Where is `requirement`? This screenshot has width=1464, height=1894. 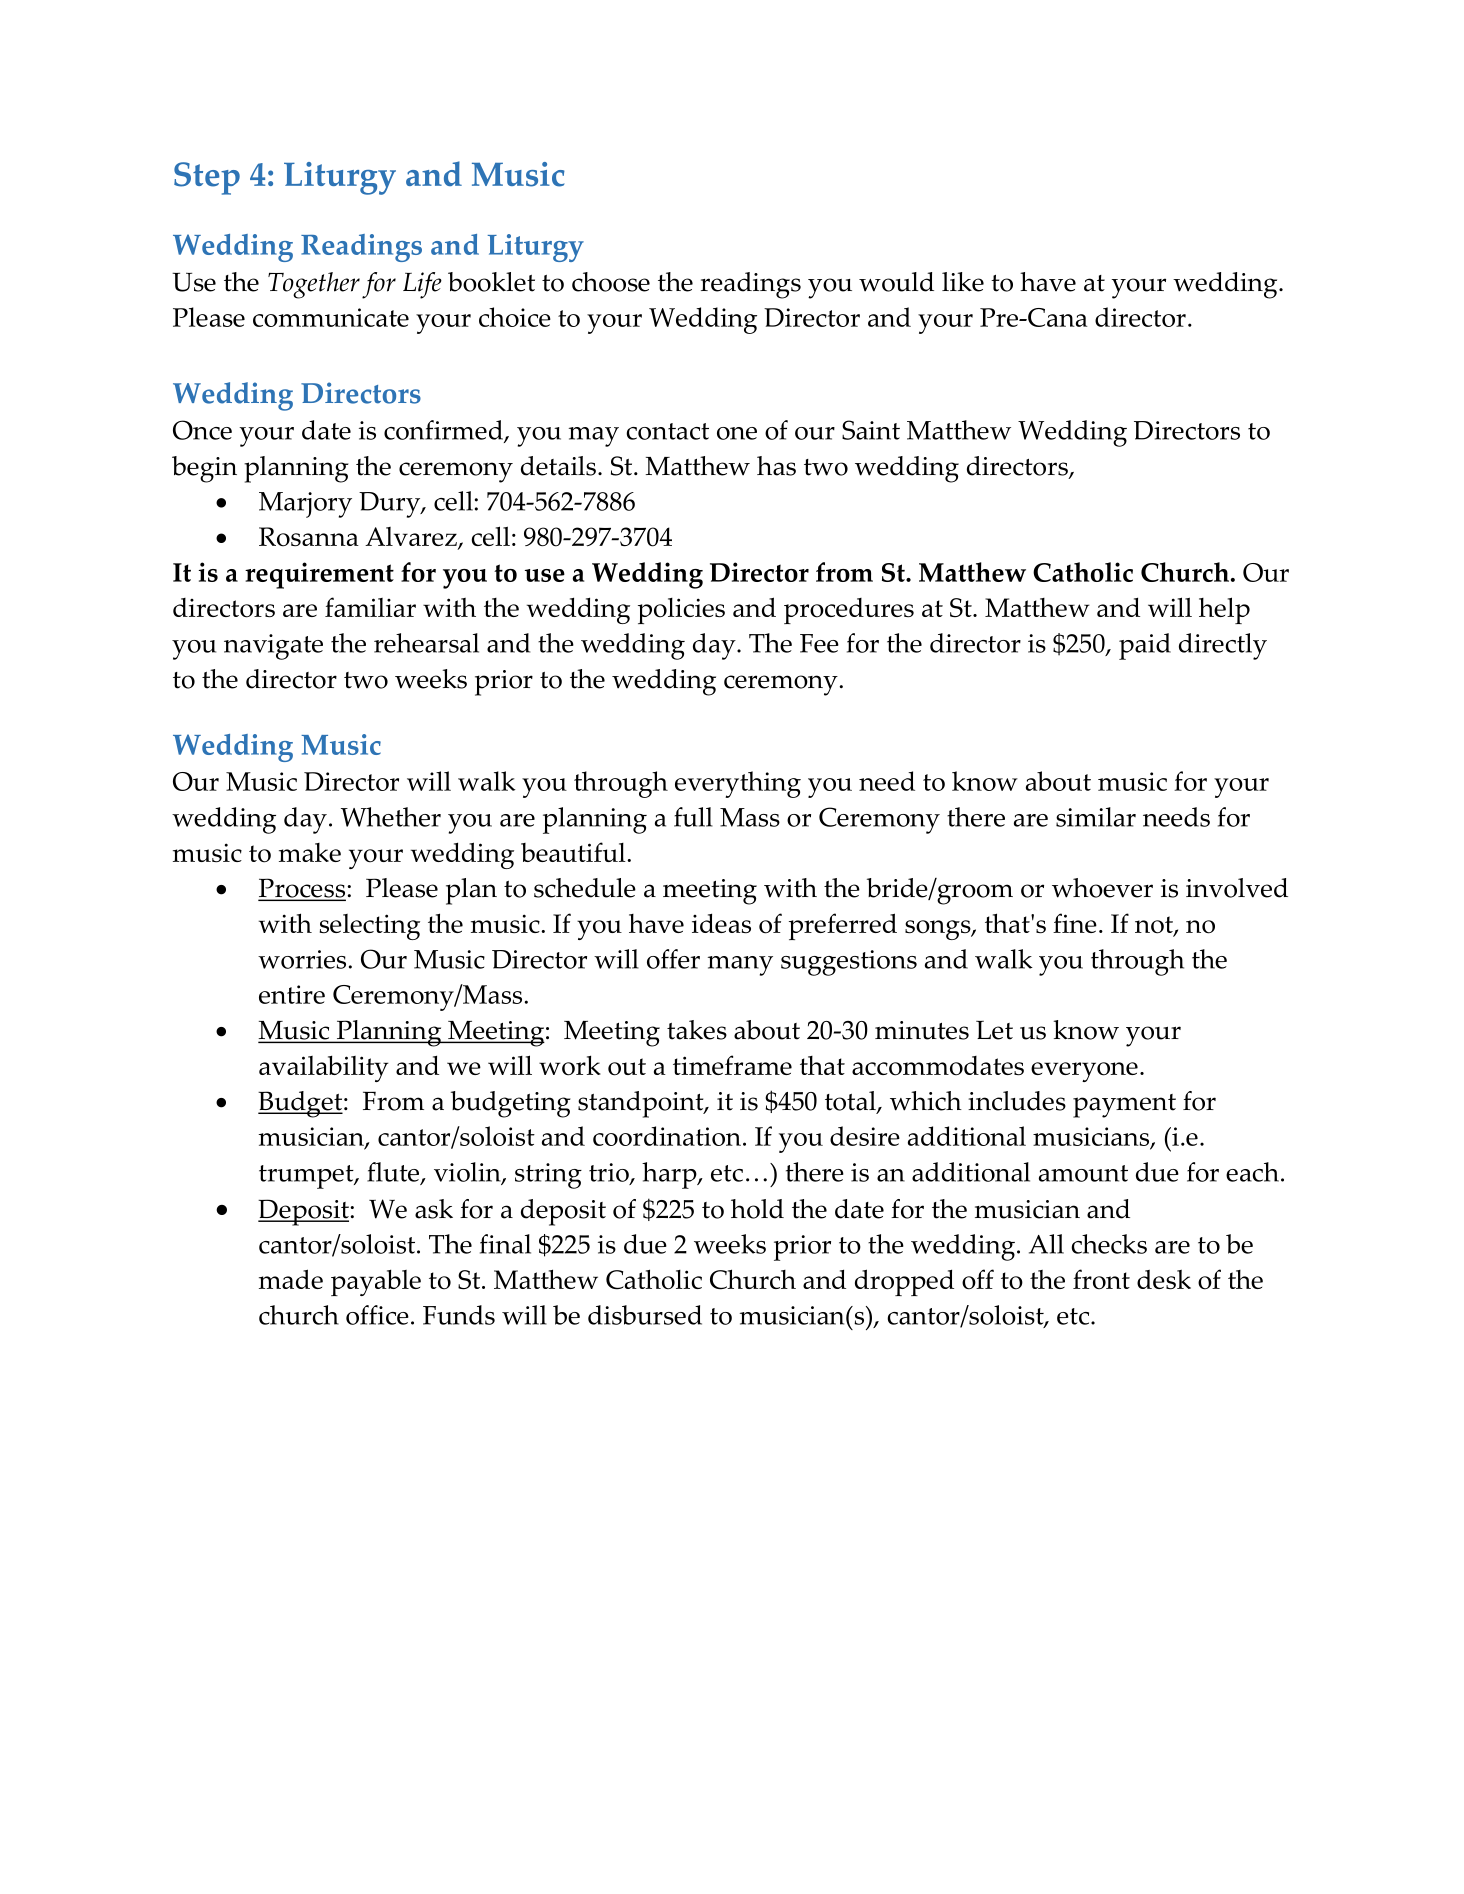
requirement is located at coordinates (319, 575).
